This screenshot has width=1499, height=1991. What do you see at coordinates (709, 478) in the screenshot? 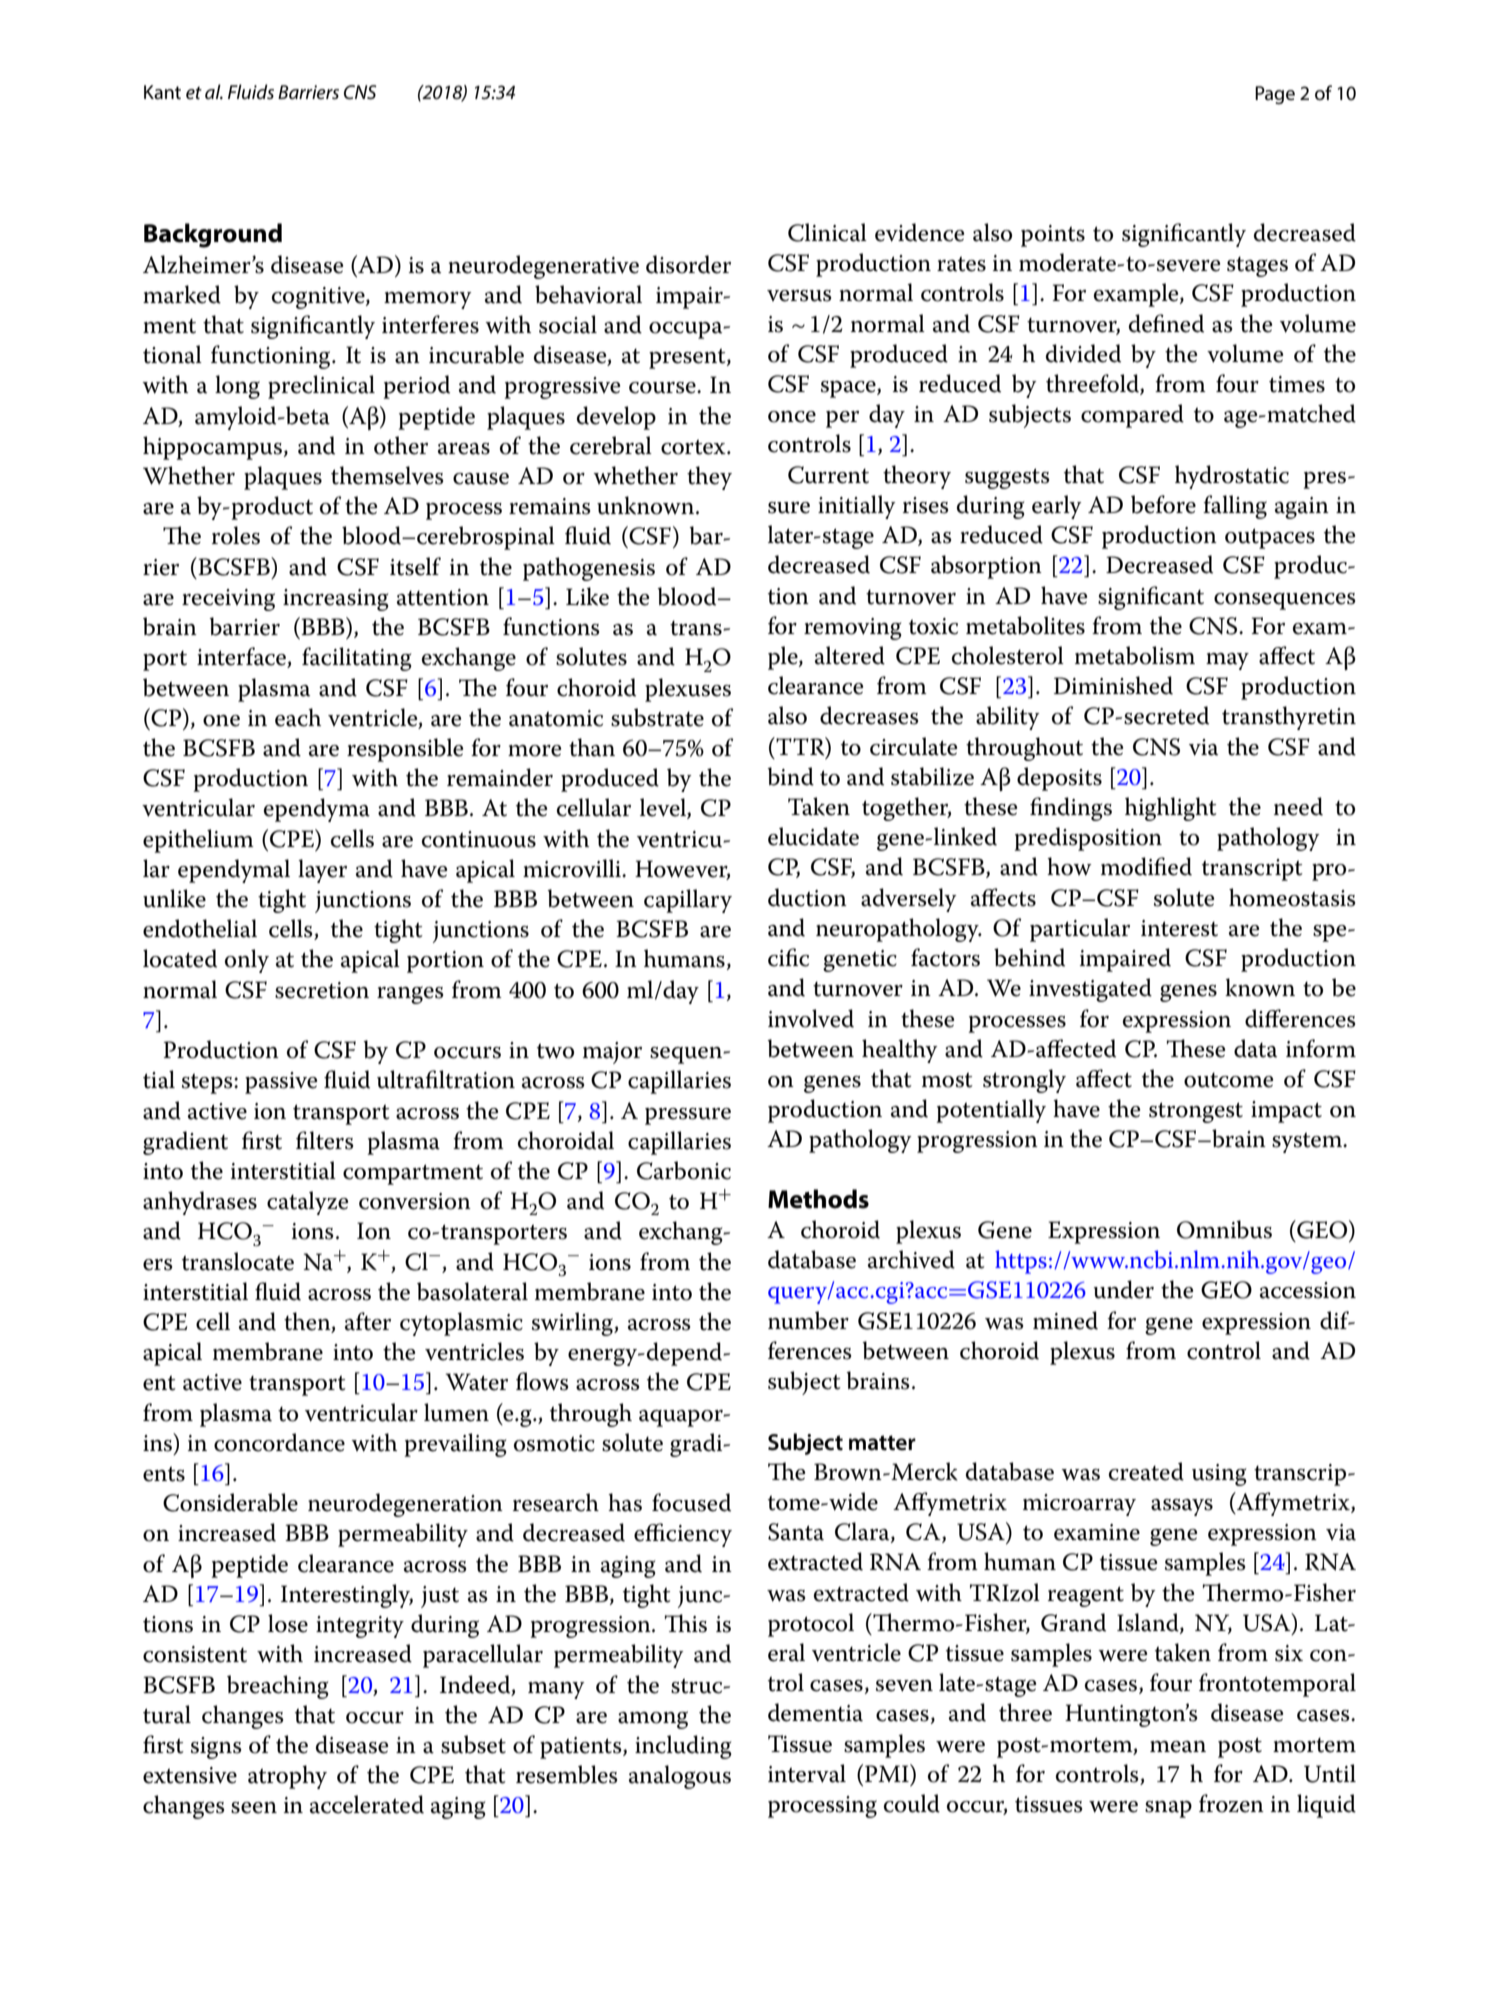
I see `they` at bounding box center [709, 478].
